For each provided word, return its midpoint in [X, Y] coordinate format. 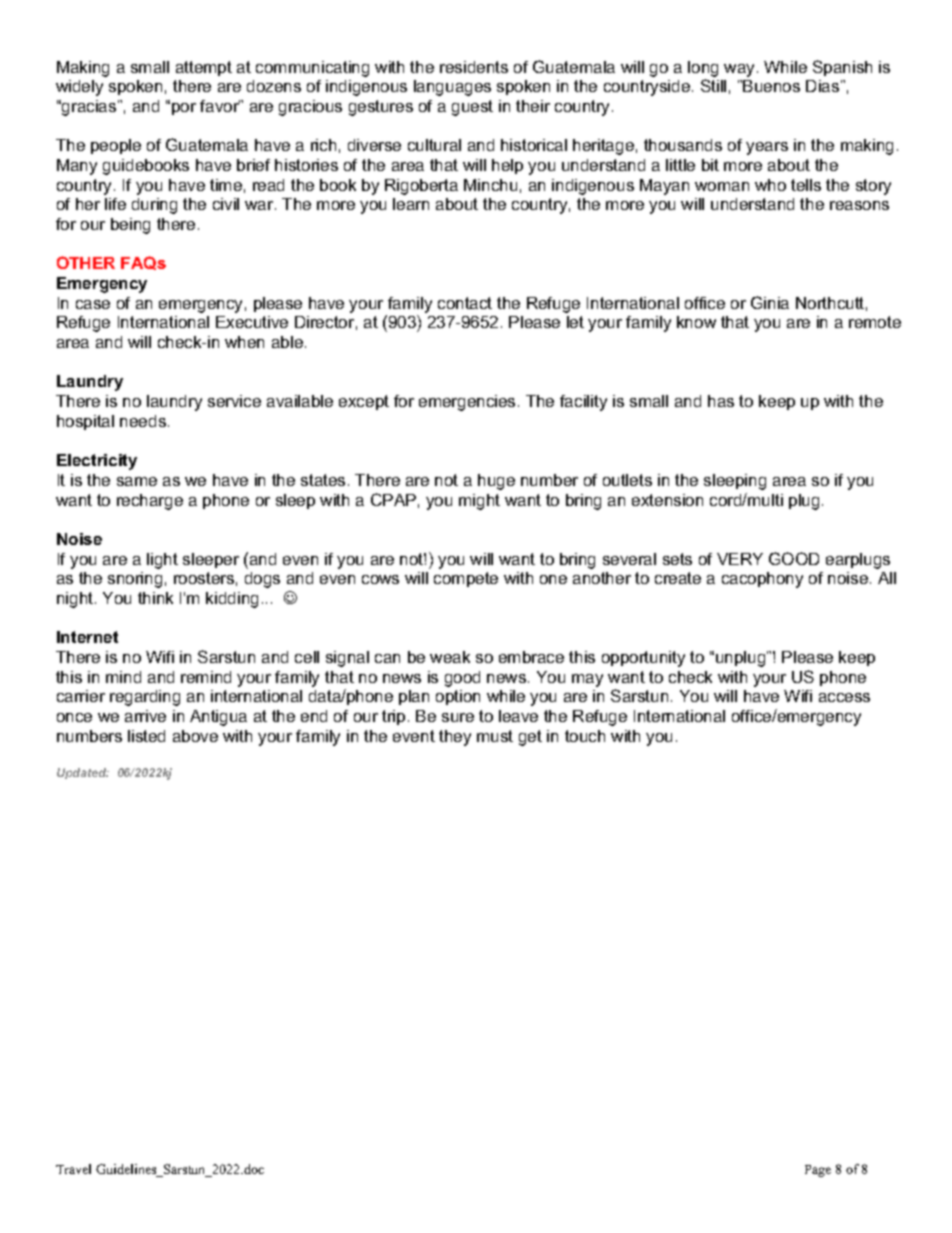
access [844, 697]
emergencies [467, 403]
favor [221, 106]
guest [472, 108]
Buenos [771, 86]
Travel [73, 1169]
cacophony [762, 580]
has [721, 401]
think [155, 598]
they [455, 738]
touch [585, 736]
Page [818, 1171]
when [244, 342]
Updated [83, 773]
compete [466, 579]
